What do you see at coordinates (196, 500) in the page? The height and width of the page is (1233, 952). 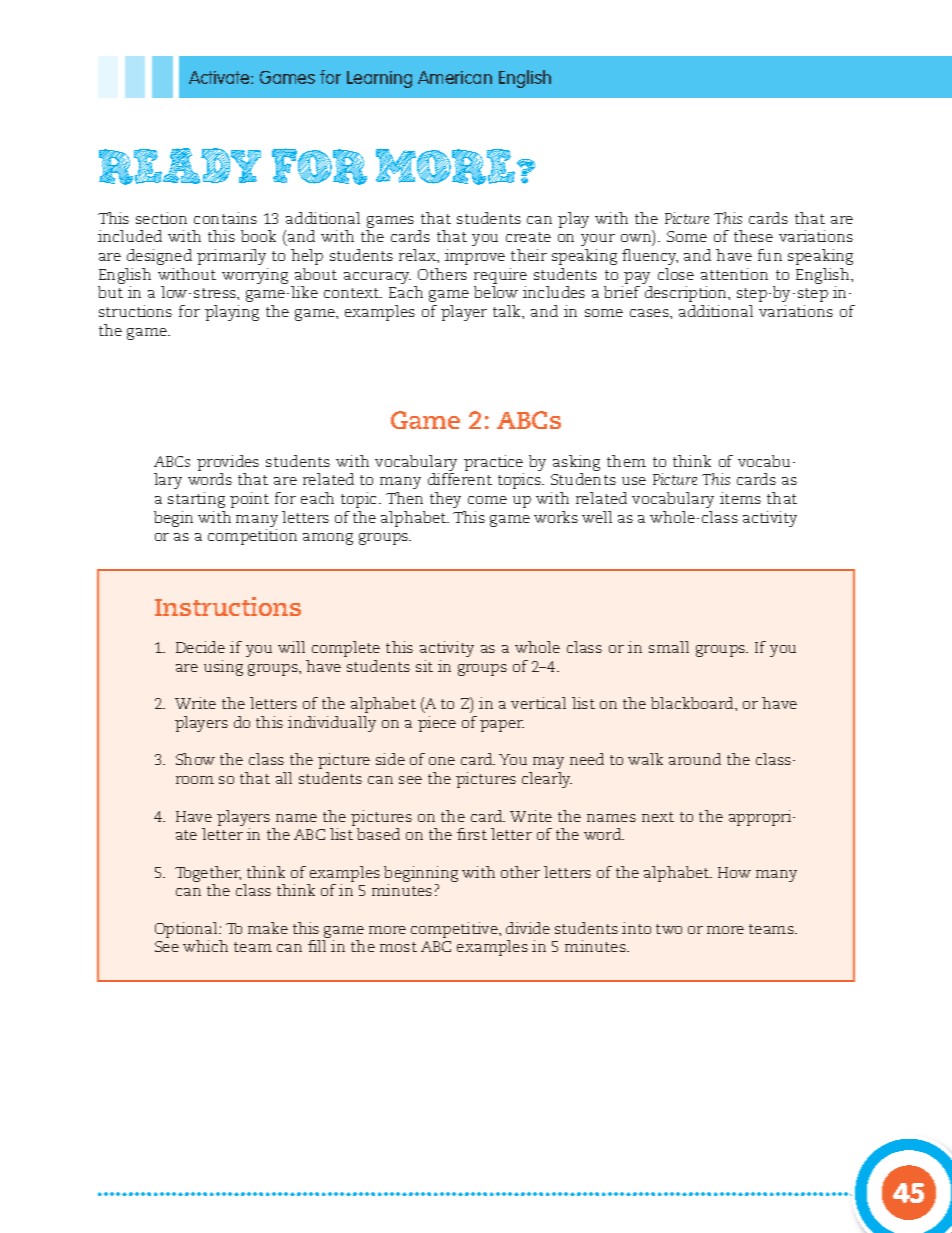 I see `starting` at bounding box center [196, 500].
